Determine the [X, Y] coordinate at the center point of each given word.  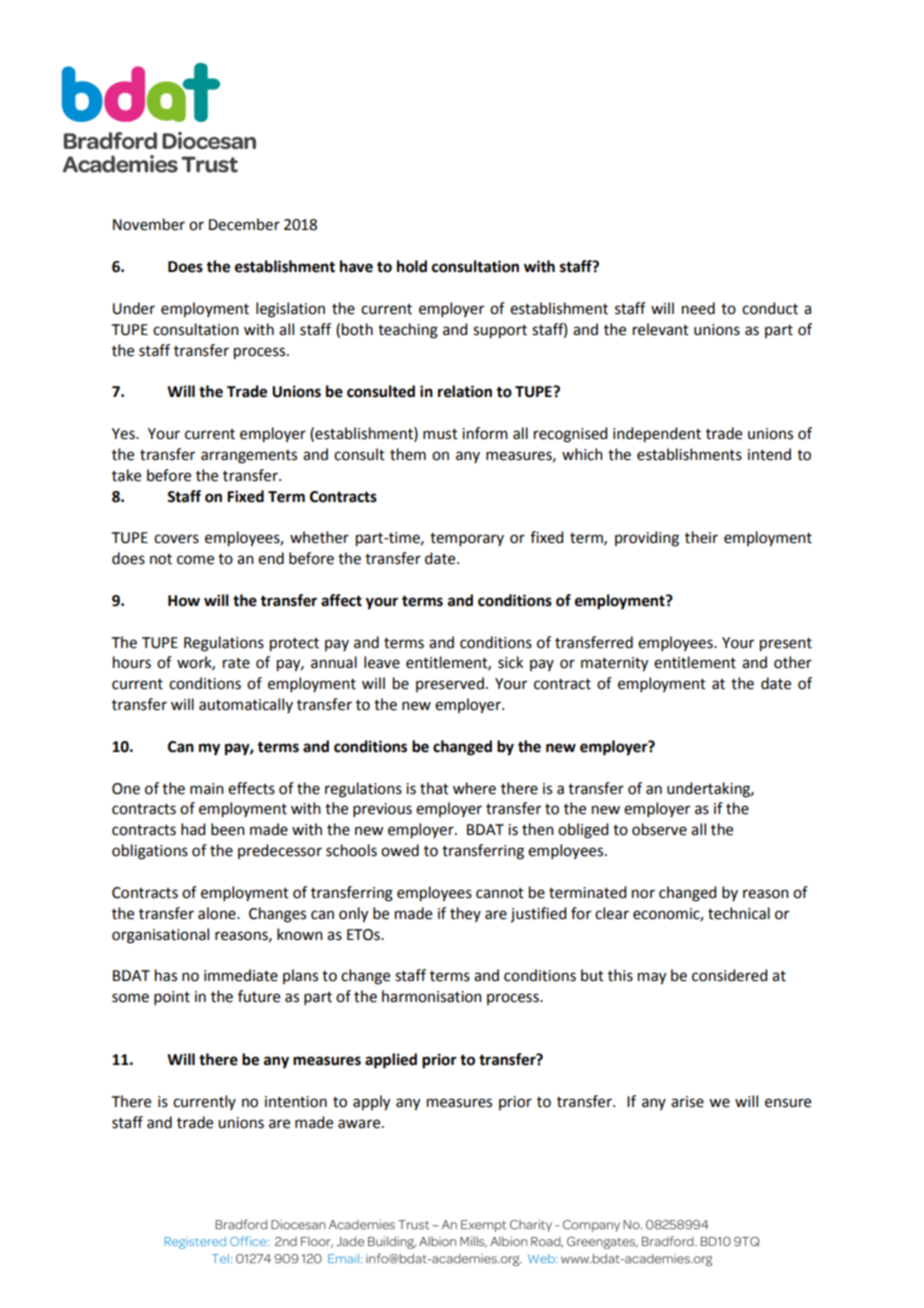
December [244, 224]
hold [412, 266]
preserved [450, 684]
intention [296, 1102]
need [698, 308]
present [786, 645]
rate [236, 663]
